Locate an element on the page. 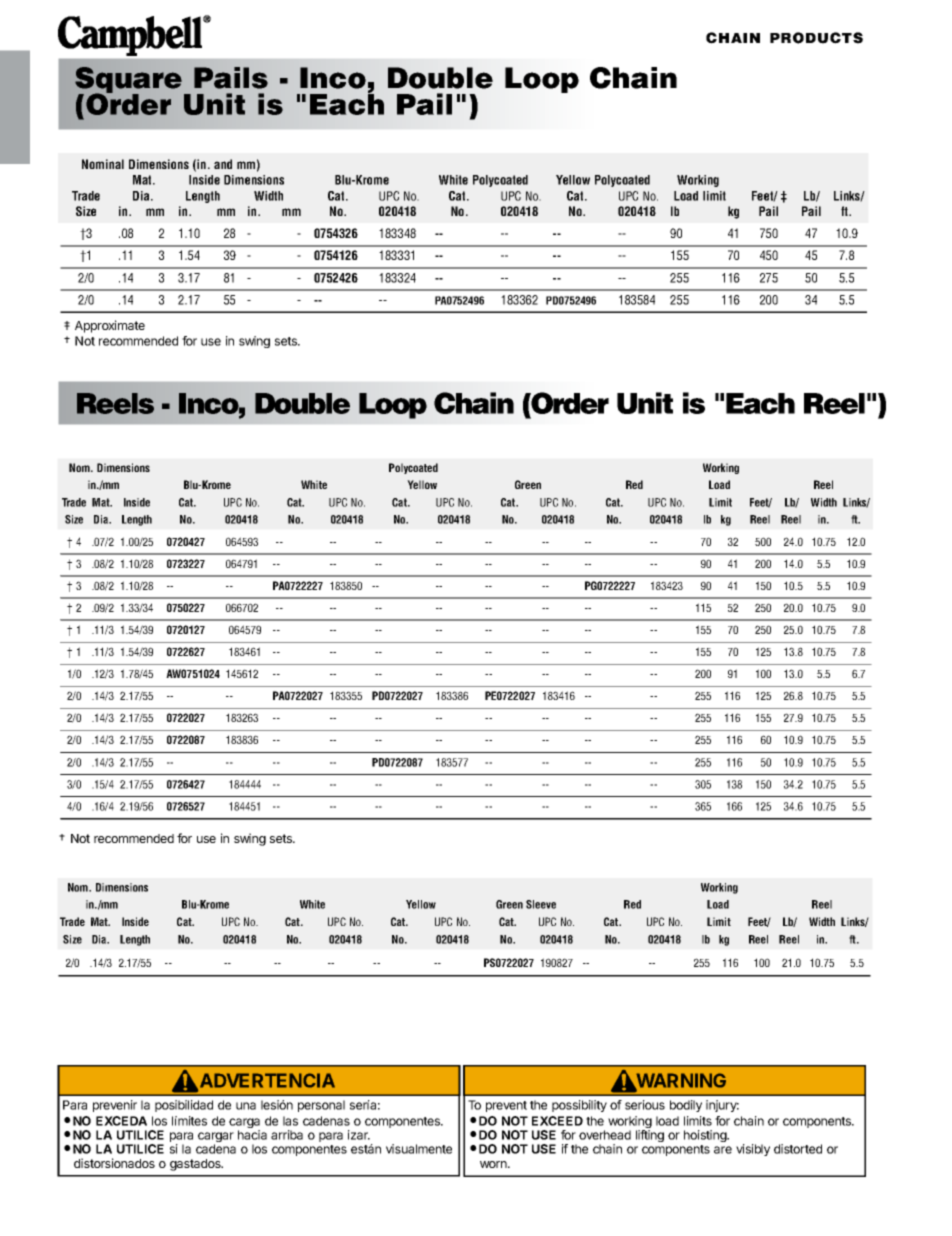  las is located at coordinates (290, 1121).
